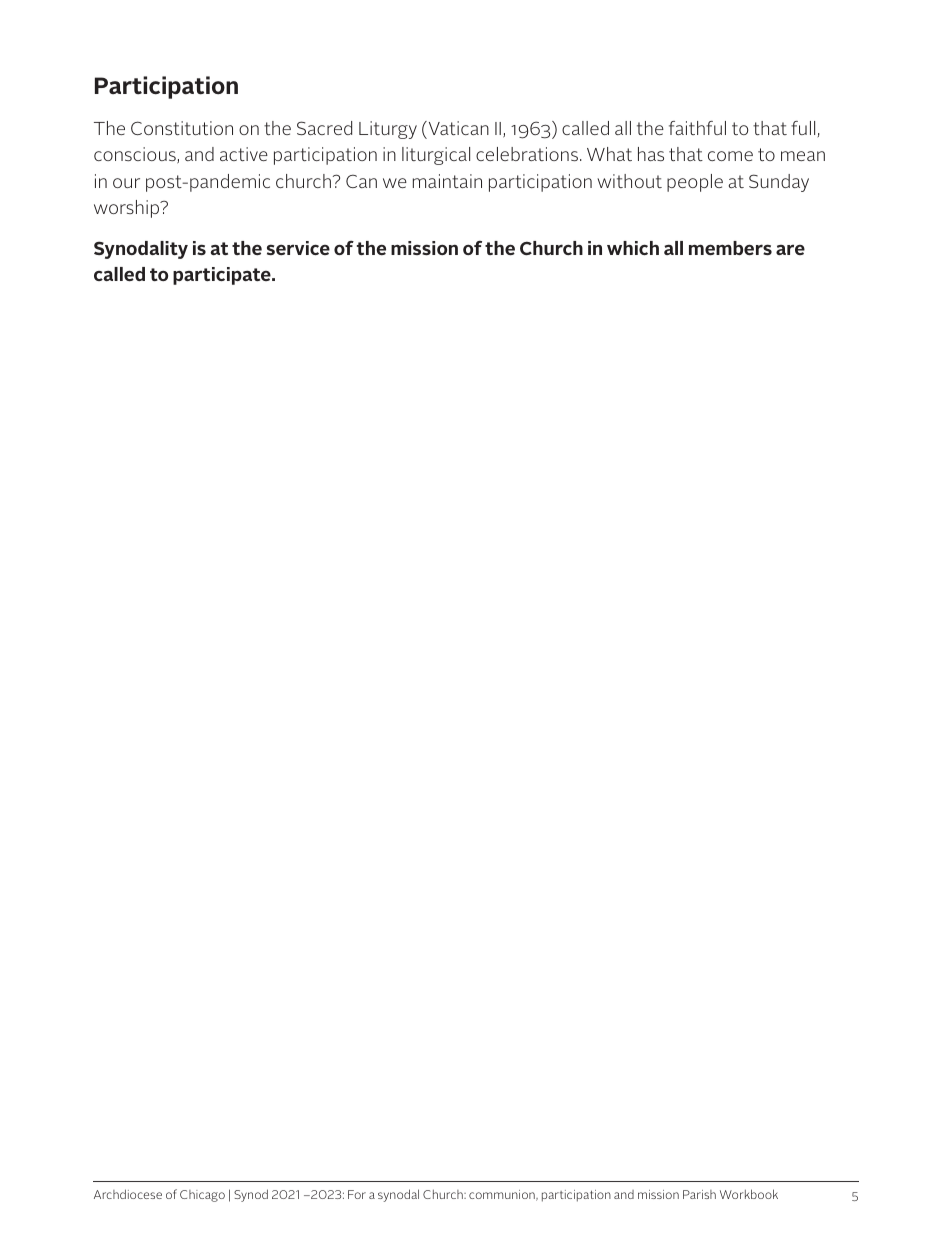 The height and width of the document is (1233, 952). What do you see at coordinates (503, 1195) in the document?
I see `communion` at bounding box center [503, 1195].
